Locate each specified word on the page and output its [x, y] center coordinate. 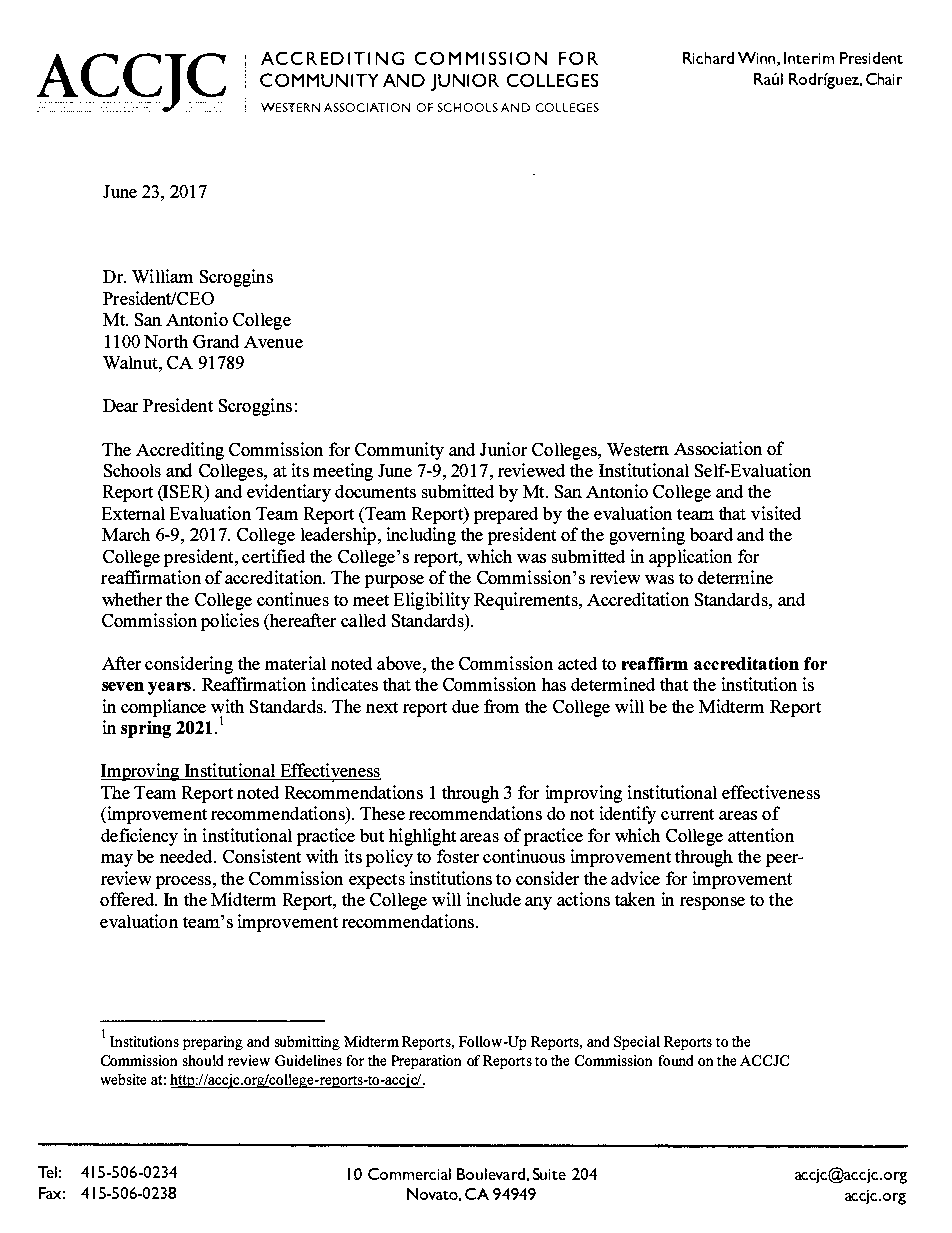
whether [132, 599]
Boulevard [491, 1174]
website [123, 1079]
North [166, 341]
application [690, 558]
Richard [708, 58]
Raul [768, 79]
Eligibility [432, 601]
